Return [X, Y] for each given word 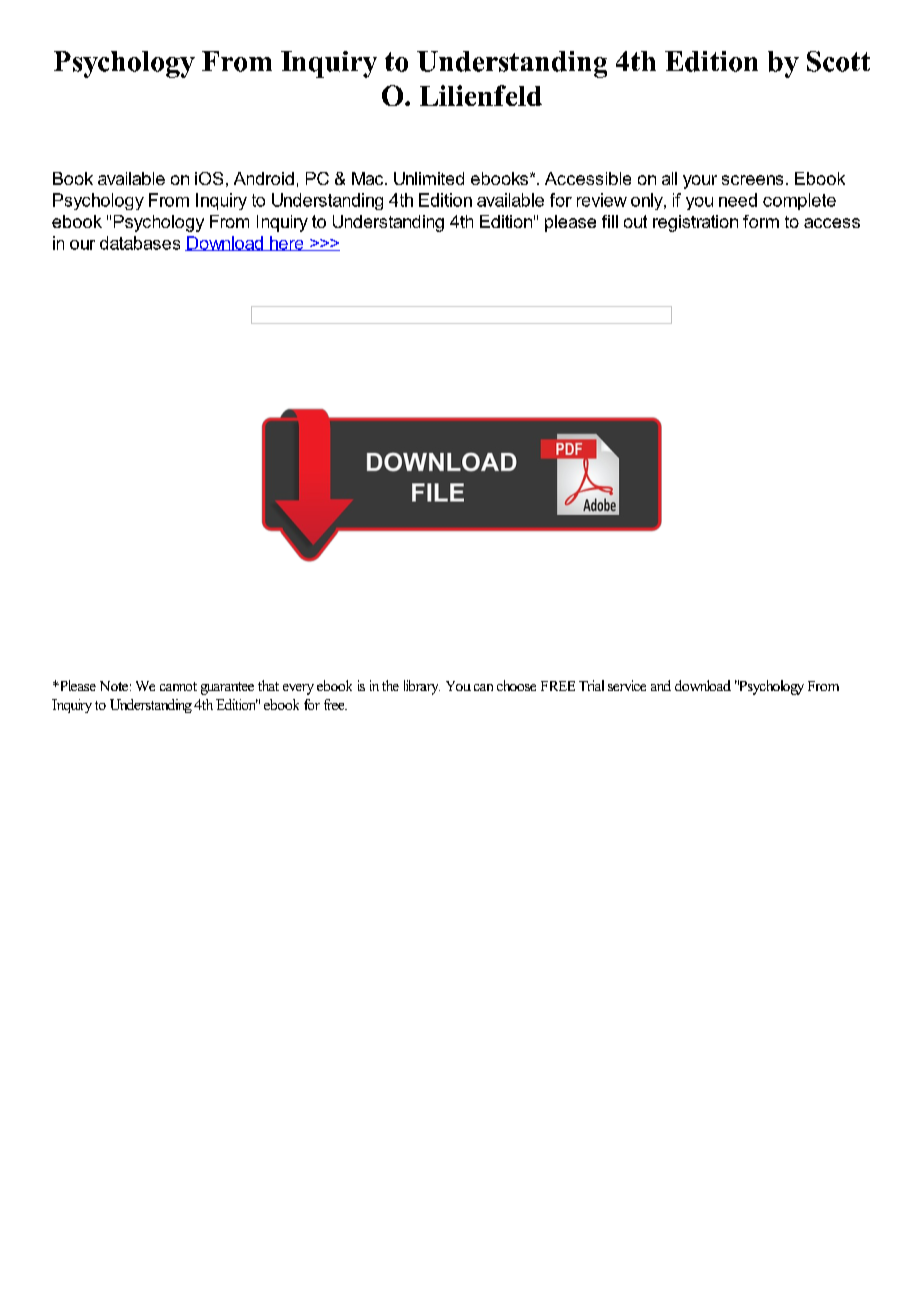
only [648, 201]
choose [516, 685]
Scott [838, 61]
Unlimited [429, 178]
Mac [369, 178]
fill [610, 221]
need [738, 200]
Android [264, 178]
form [761, 221]
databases [140, 243]
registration [695, 223]
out [635, 221]
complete [799, 201]
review [602, 200]
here [287, 243]
